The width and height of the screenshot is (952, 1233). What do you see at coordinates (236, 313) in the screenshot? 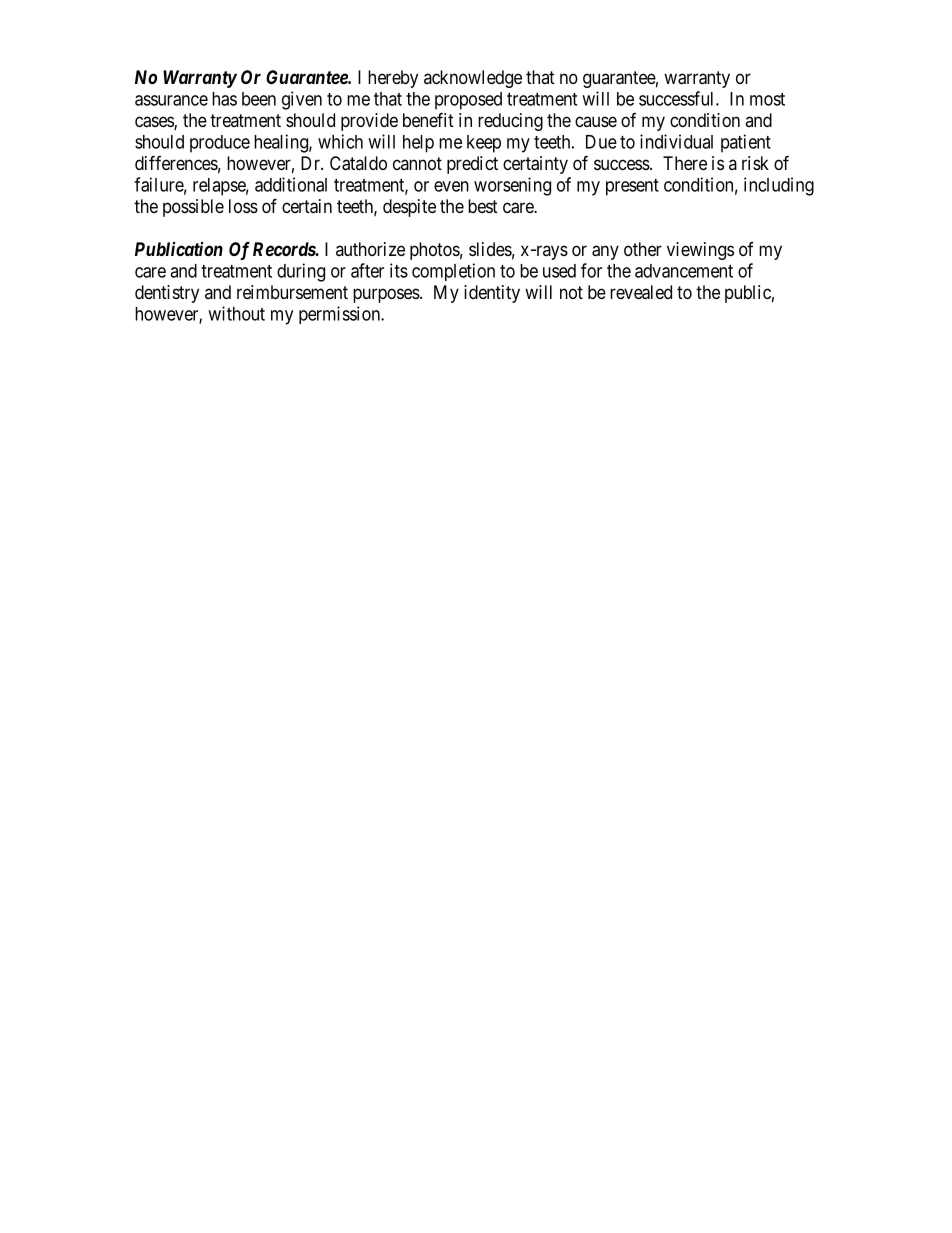
I see `without` at bounding box center [236, 313].
